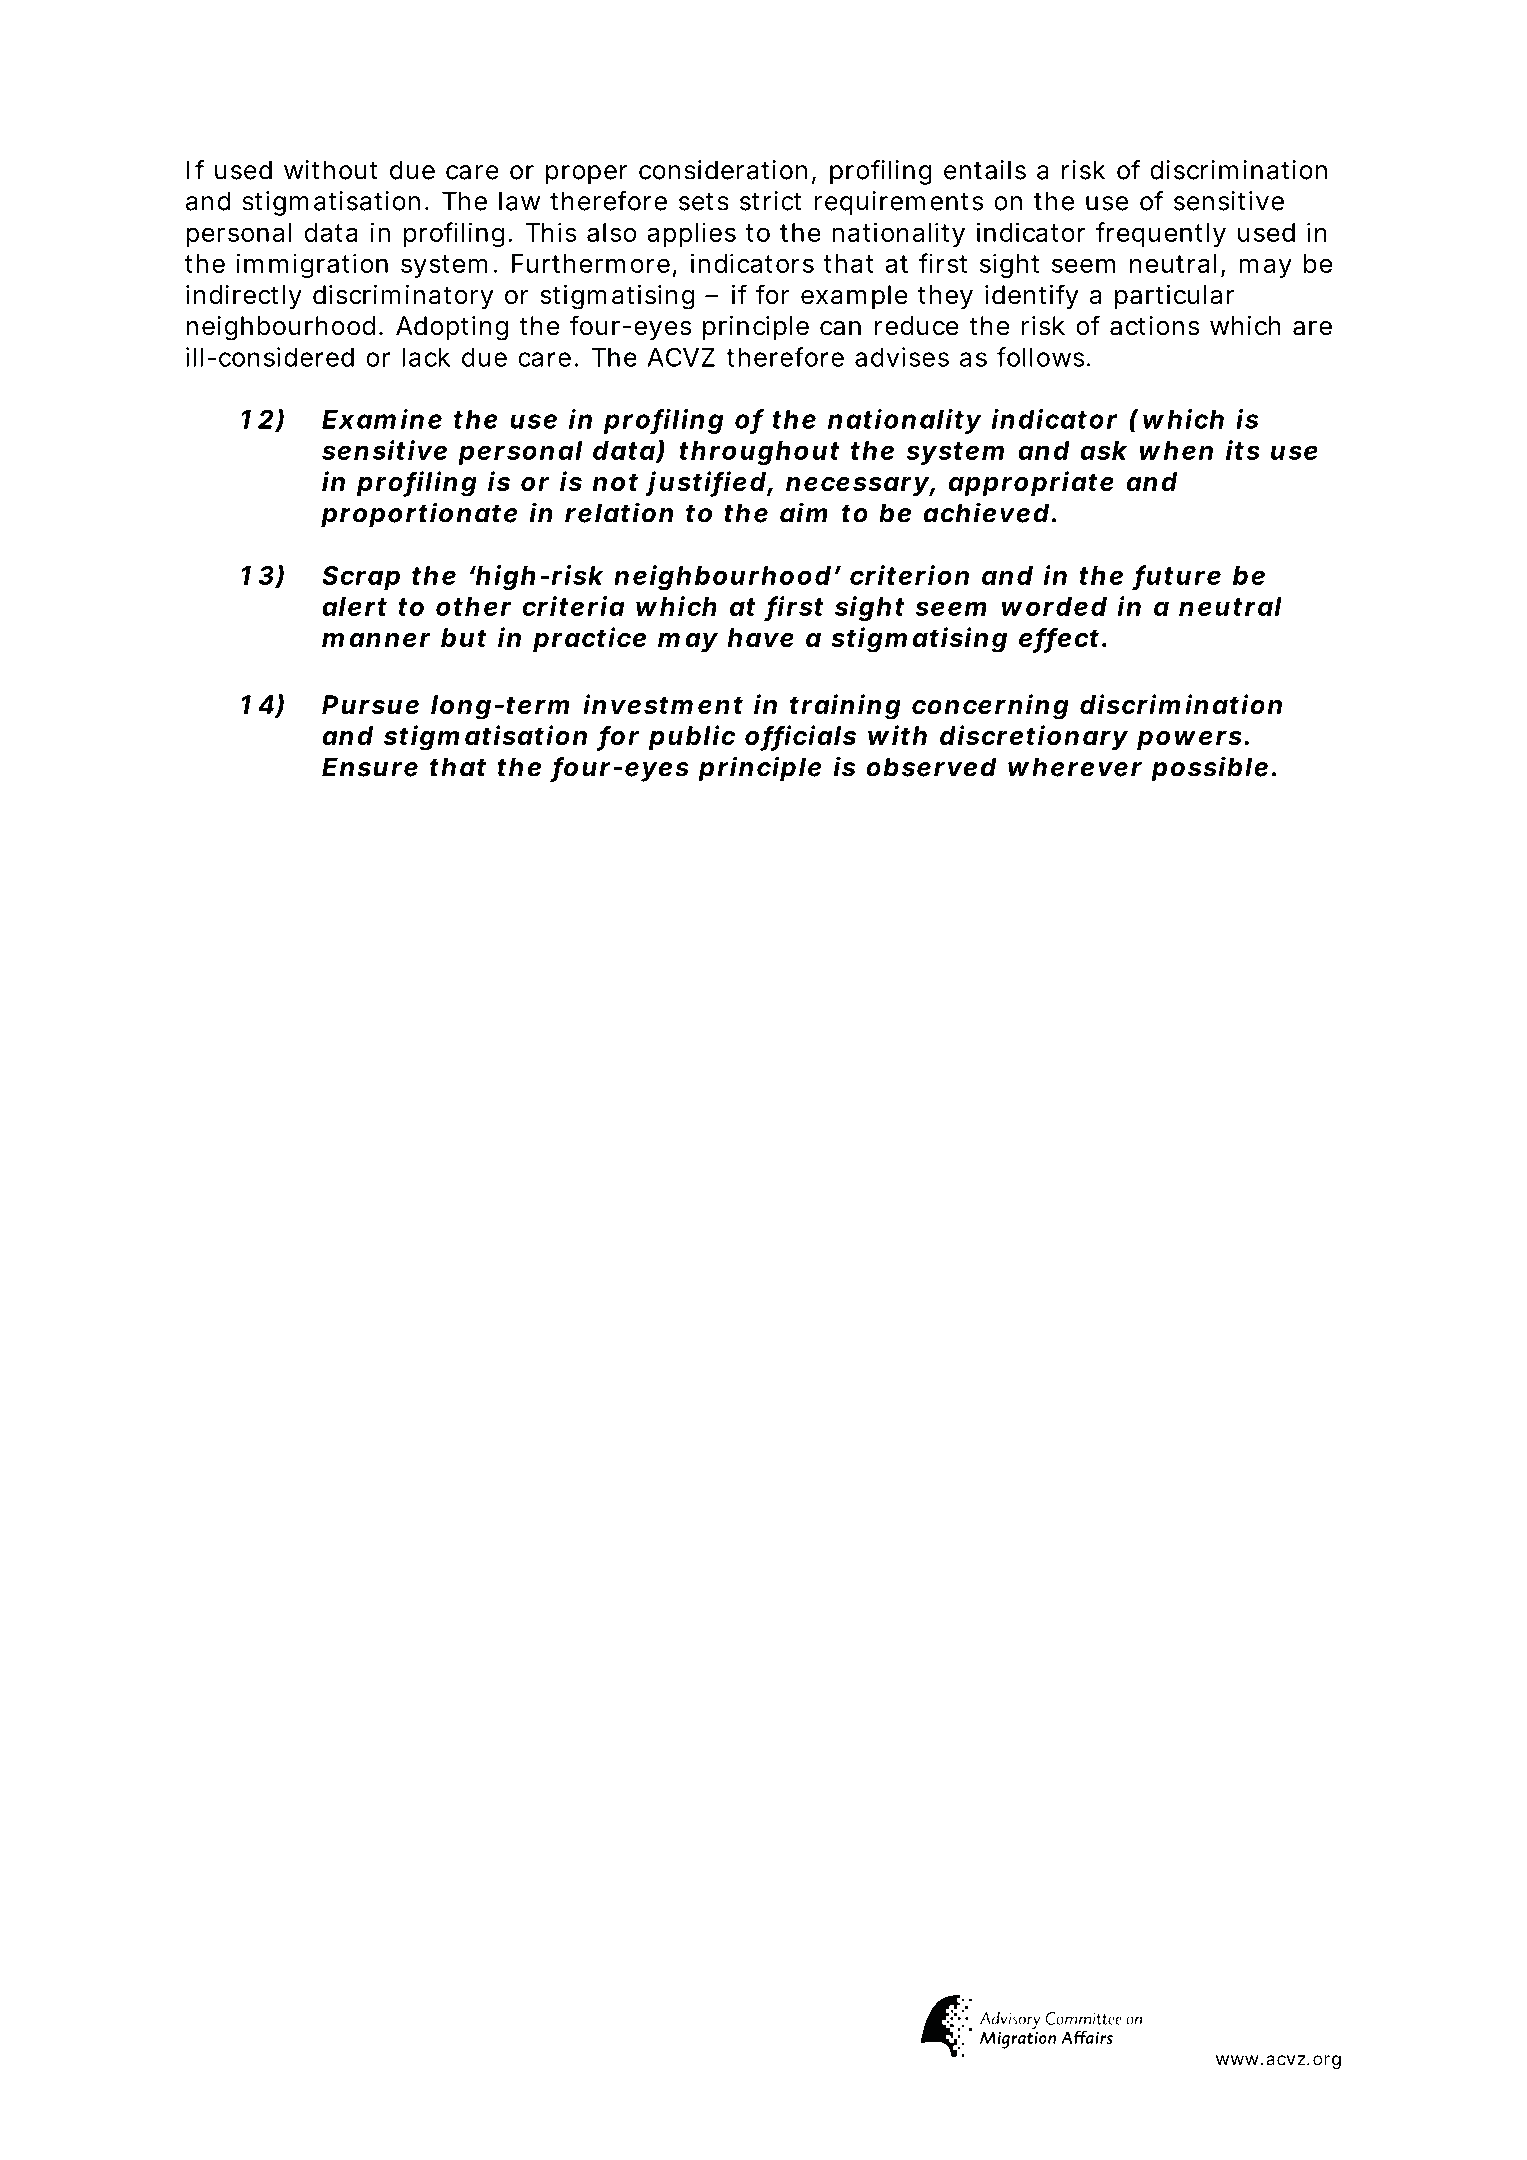 The height and width of the screenshot is (2160, 1527). I want to click on entails, so click(985, 170).
